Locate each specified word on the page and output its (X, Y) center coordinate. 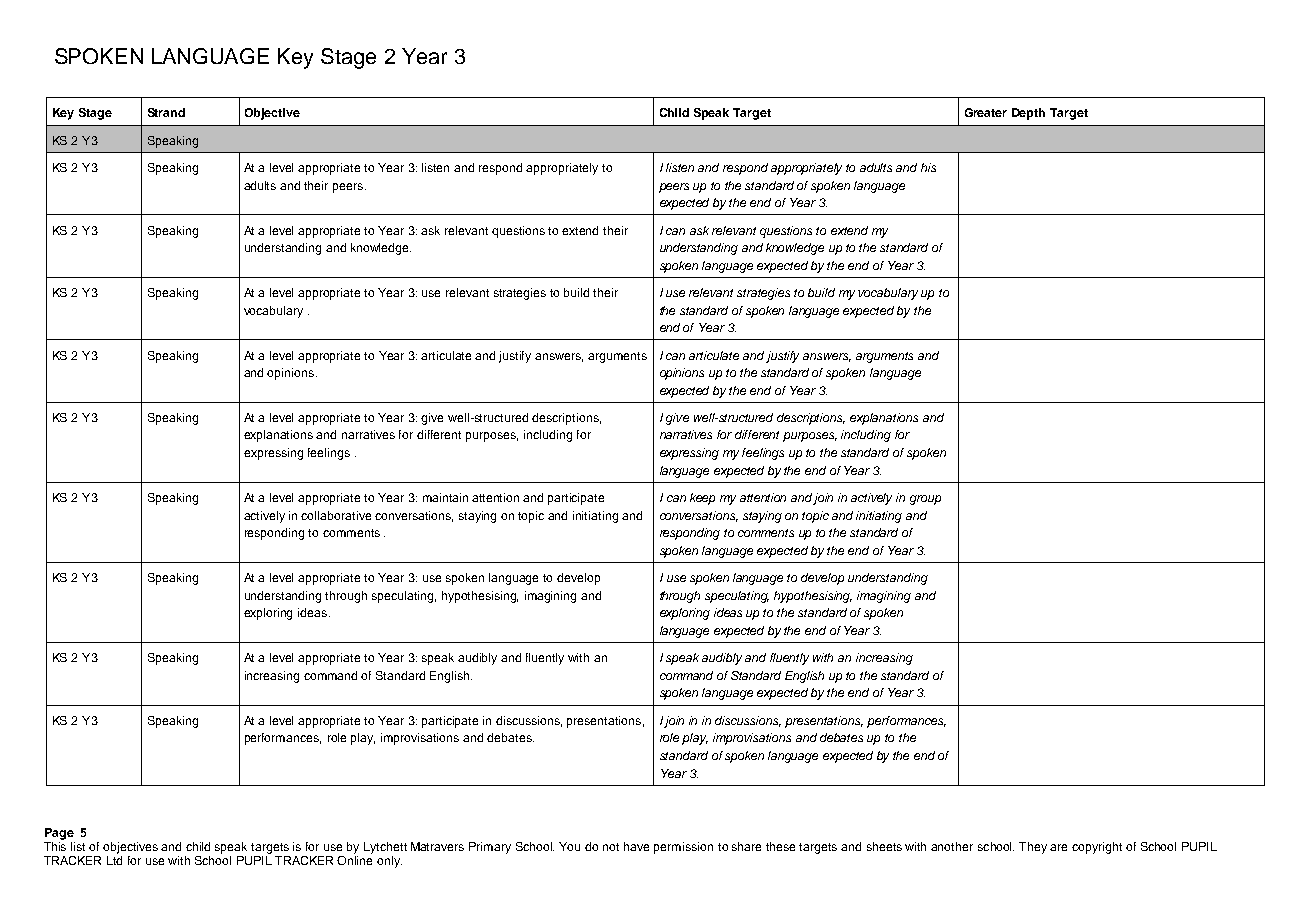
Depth (1028, 114)
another (952, 846)
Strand (166, 112)
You (569, 846)
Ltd (114, 860)
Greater (986, 112)
